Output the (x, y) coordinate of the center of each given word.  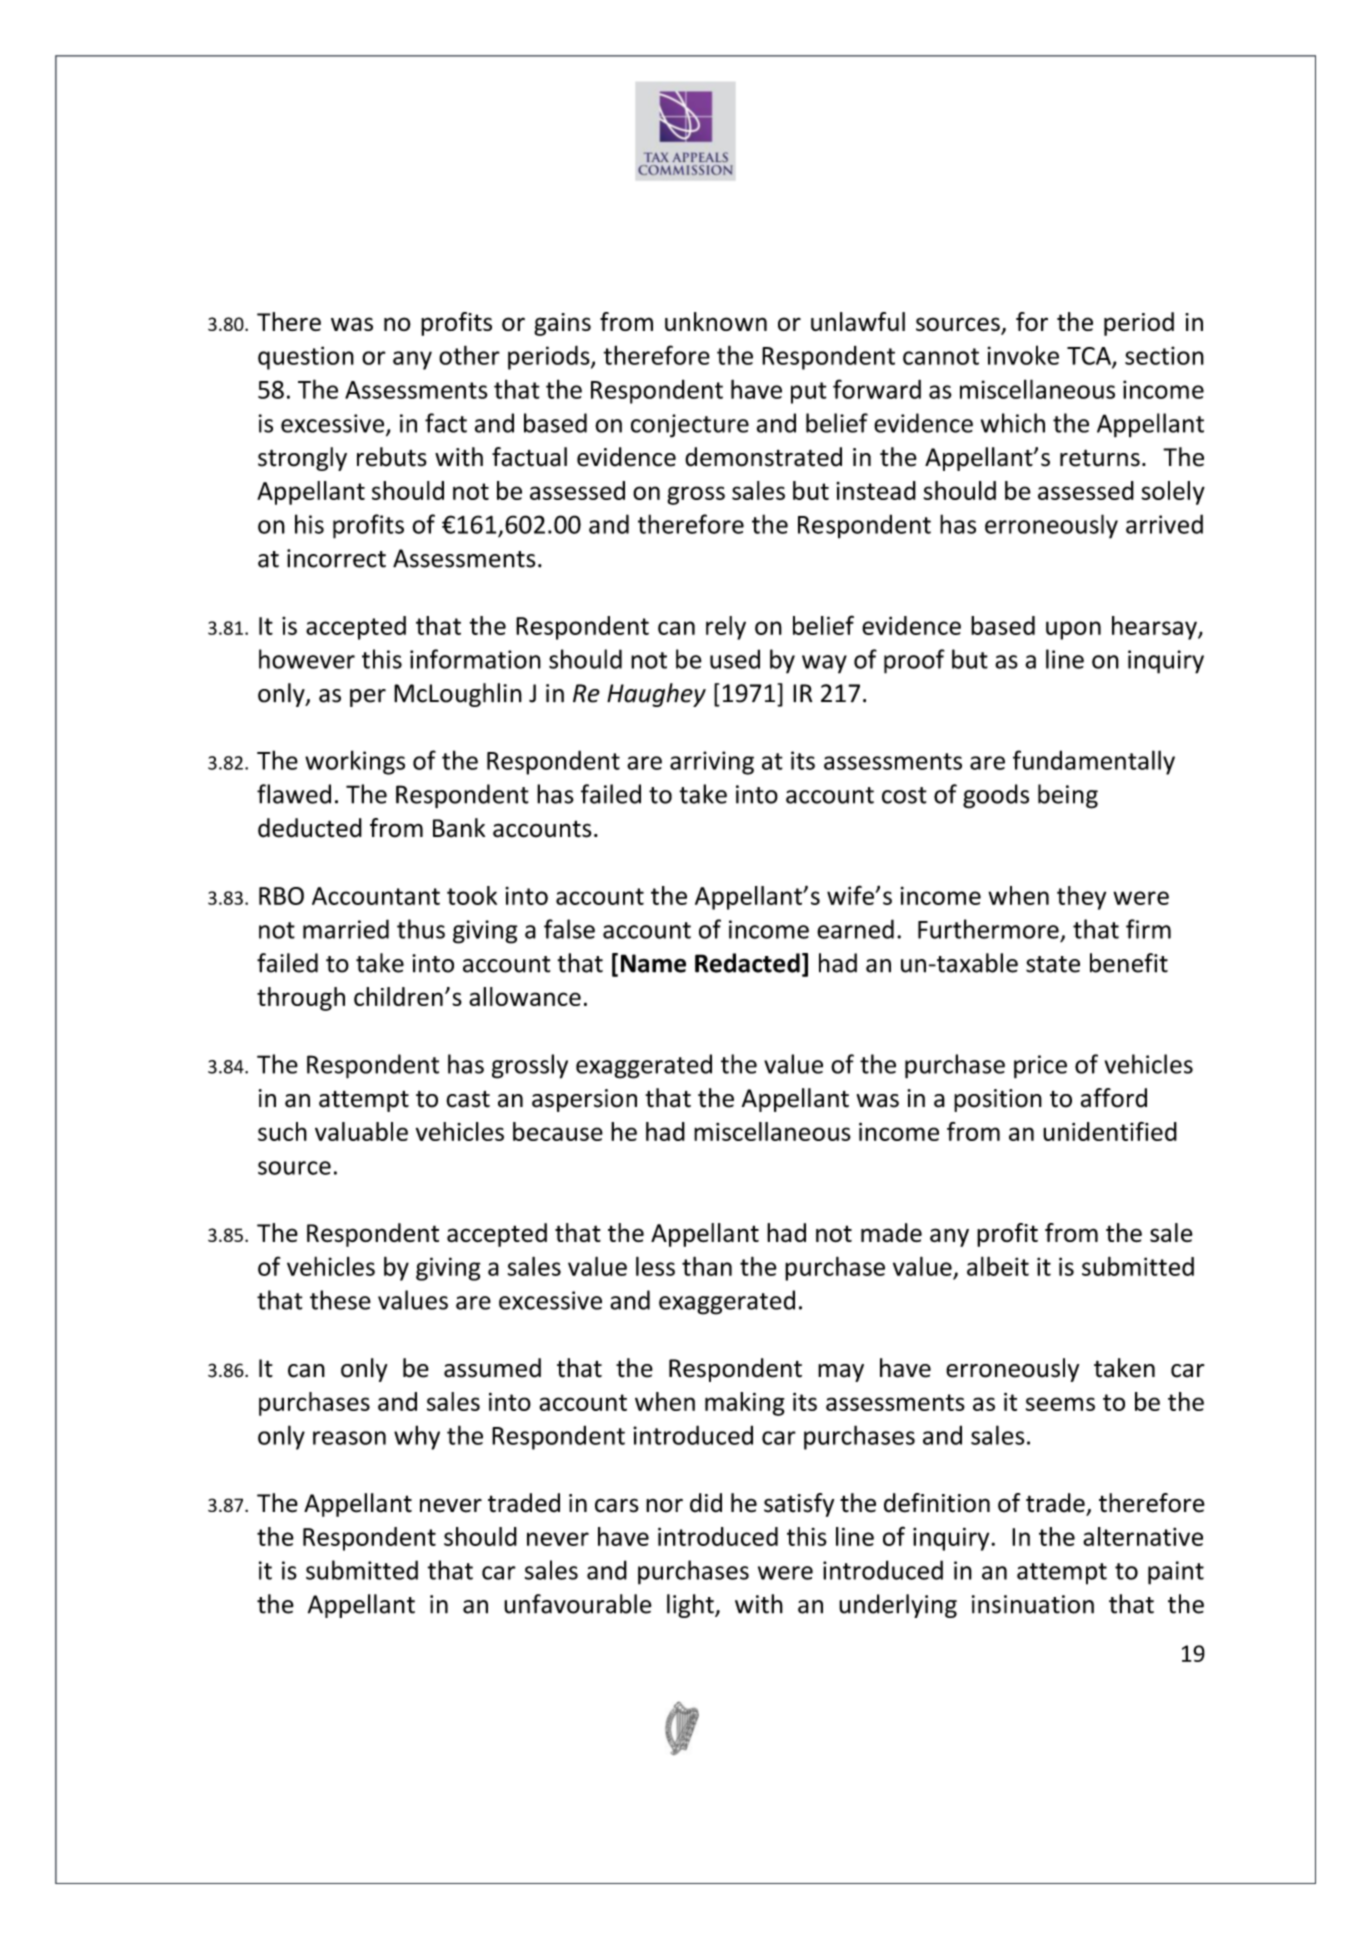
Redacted (747, 963)
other (469, 355)
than (707, 1266)
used (735, 659)
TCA (1090, 357)
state (1053, 964)
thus (421, 929)
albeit (998, 1266)
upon (1073, 630)
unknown (716, 321)
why (417, 1437)
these (340, 1300)
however (307, 659)
